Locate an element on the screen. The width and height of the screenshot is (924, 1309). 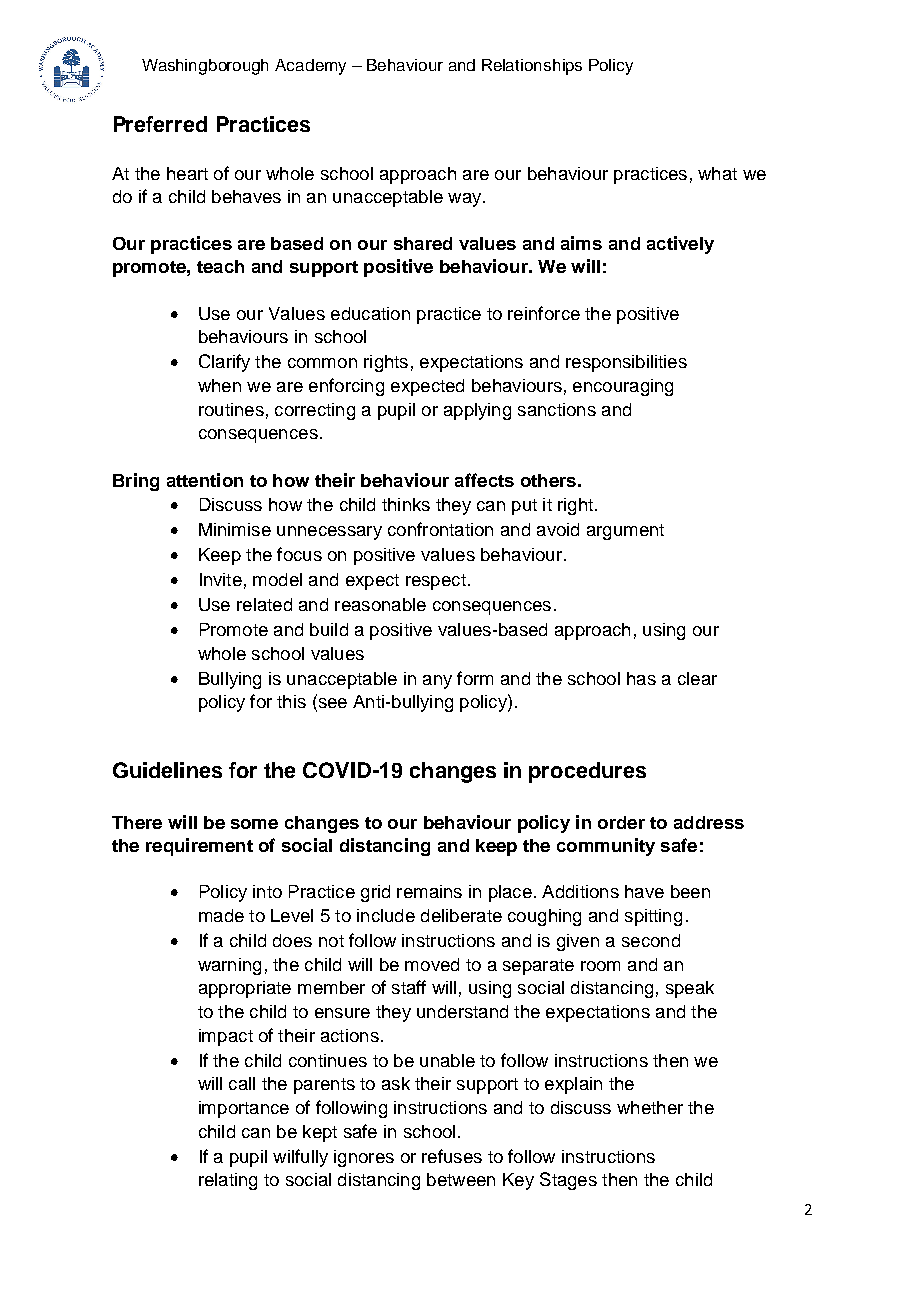
Invite is located at coordinates (221, 579).
